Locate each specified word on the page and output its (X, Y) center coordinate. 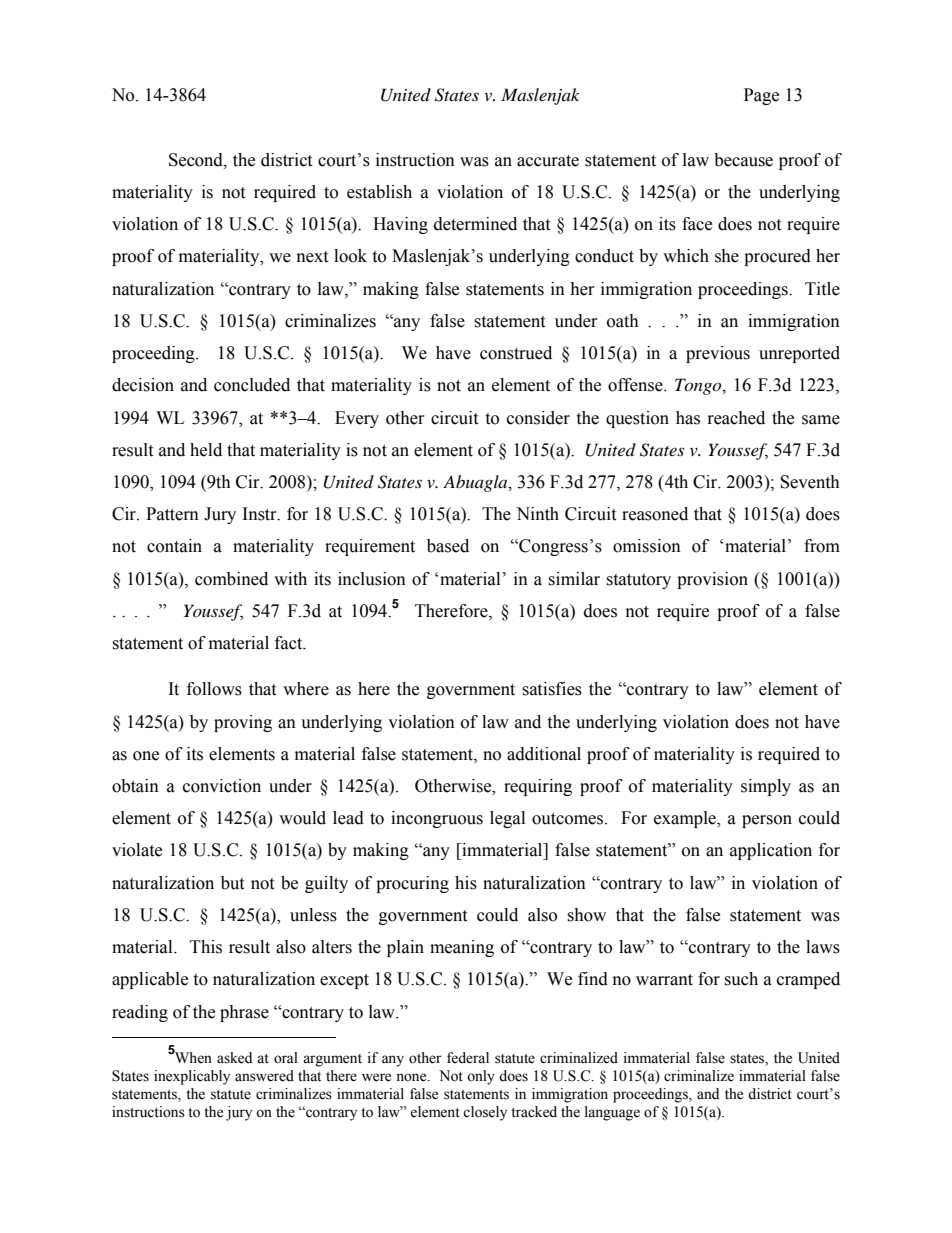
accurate (548, 161)
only (481, 1077)
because (743, 160)
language (612, 1113)
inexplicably (192, 1077)
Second (197, 160)
